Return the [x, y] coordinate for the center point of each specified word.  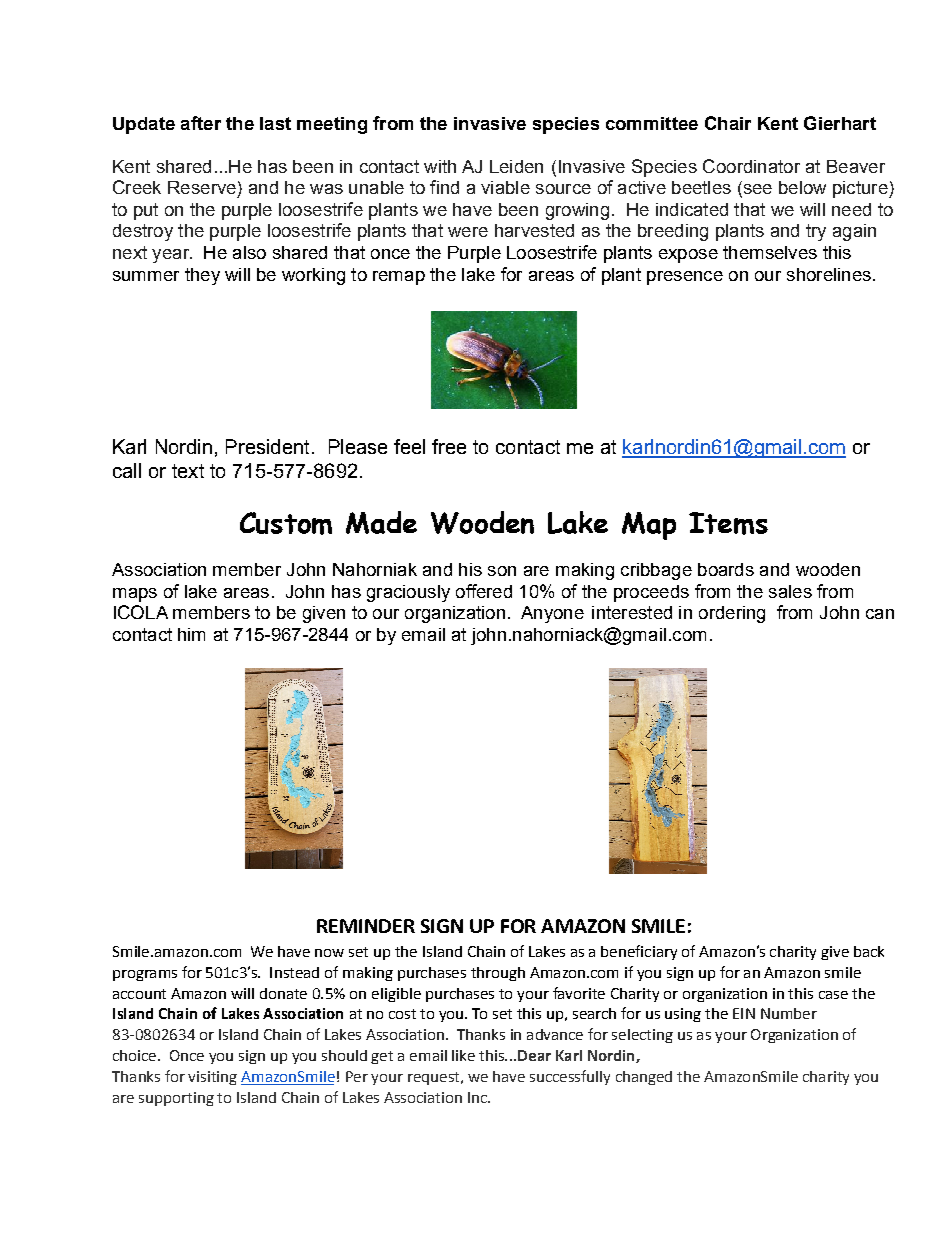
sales [790, 591]
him [191, 634]
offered [484, 591]
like [463, 1055]
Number [789, 1013]
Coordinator [751, 166]
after [201, 123]
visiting [212, 1078]
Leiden [516, 166]
